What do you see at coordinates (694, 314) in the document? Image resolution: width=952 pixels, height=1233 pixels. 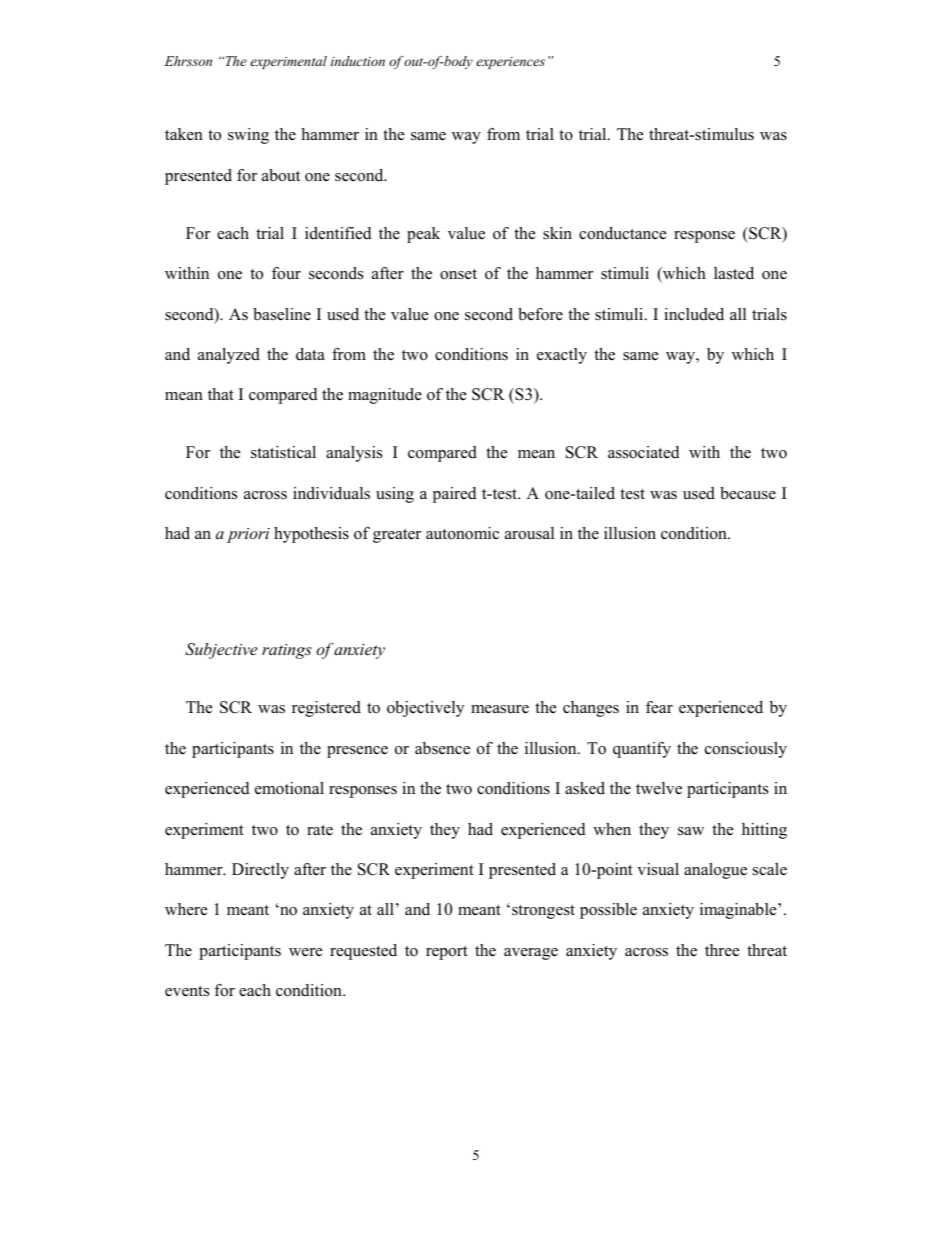 I see `included` at bounding box center [694, 314].
